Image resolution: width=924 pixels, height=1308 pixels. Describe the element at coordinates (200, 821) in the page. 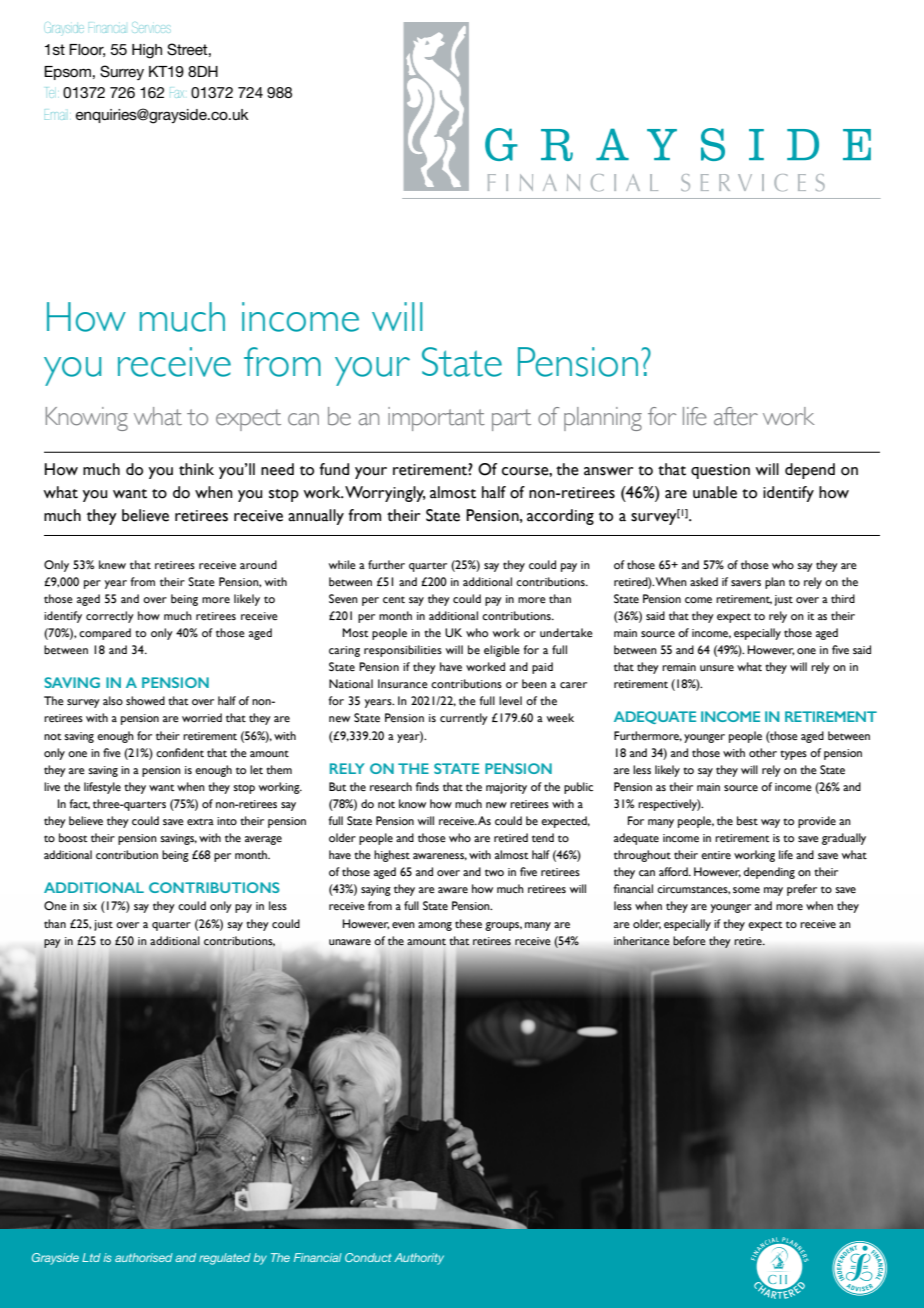

I see `extra` at that location.
